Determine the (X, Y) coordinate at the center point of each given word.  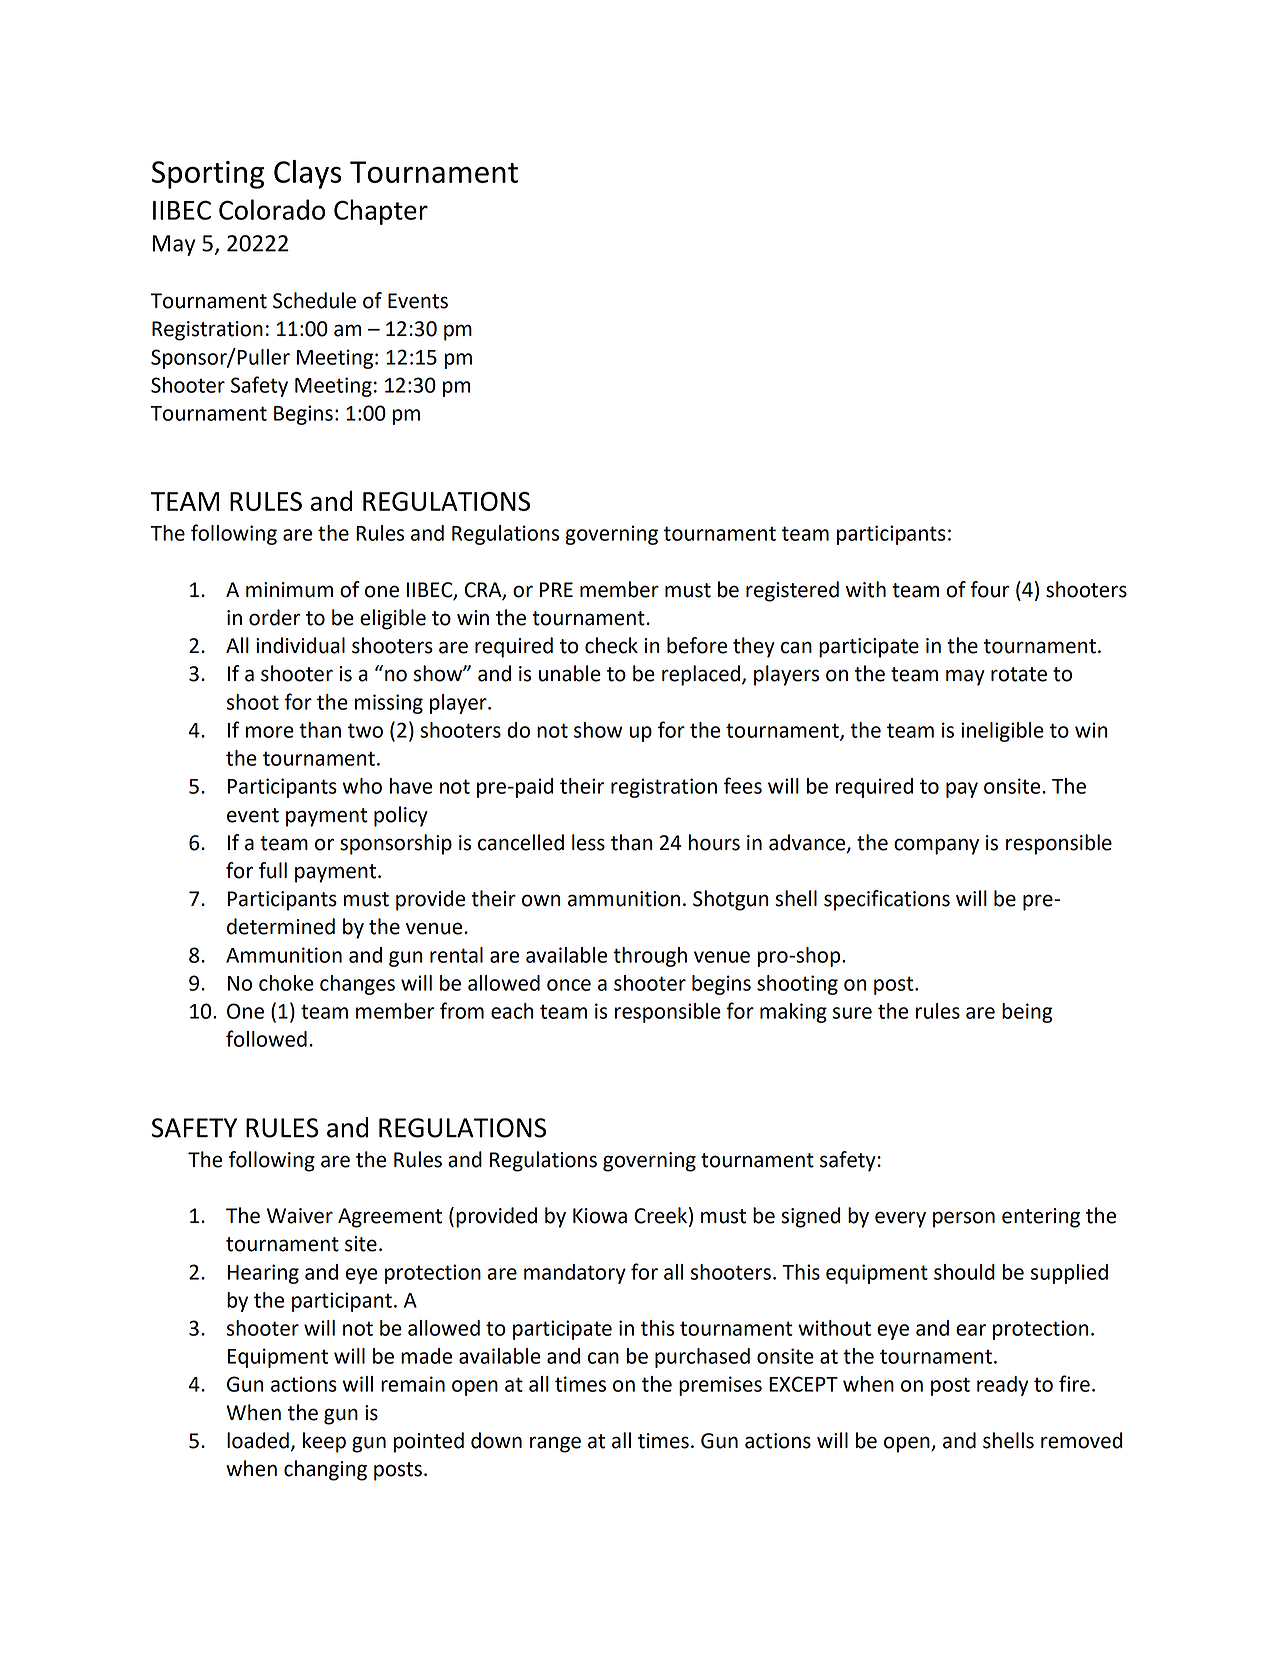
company (936, 846)
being (1027, 1013)
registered (792, 591)
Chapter (381, 212)
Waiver (300, 1216)
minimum (289, 590)
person (964, 1219)
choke (286, 983)
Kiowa (600, 1216)
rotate (1019, 674)
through (650, 957)
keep (324, 1442)
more (270, 732)
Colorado (272, 209)
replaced (701, 675)
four (989, 589)
